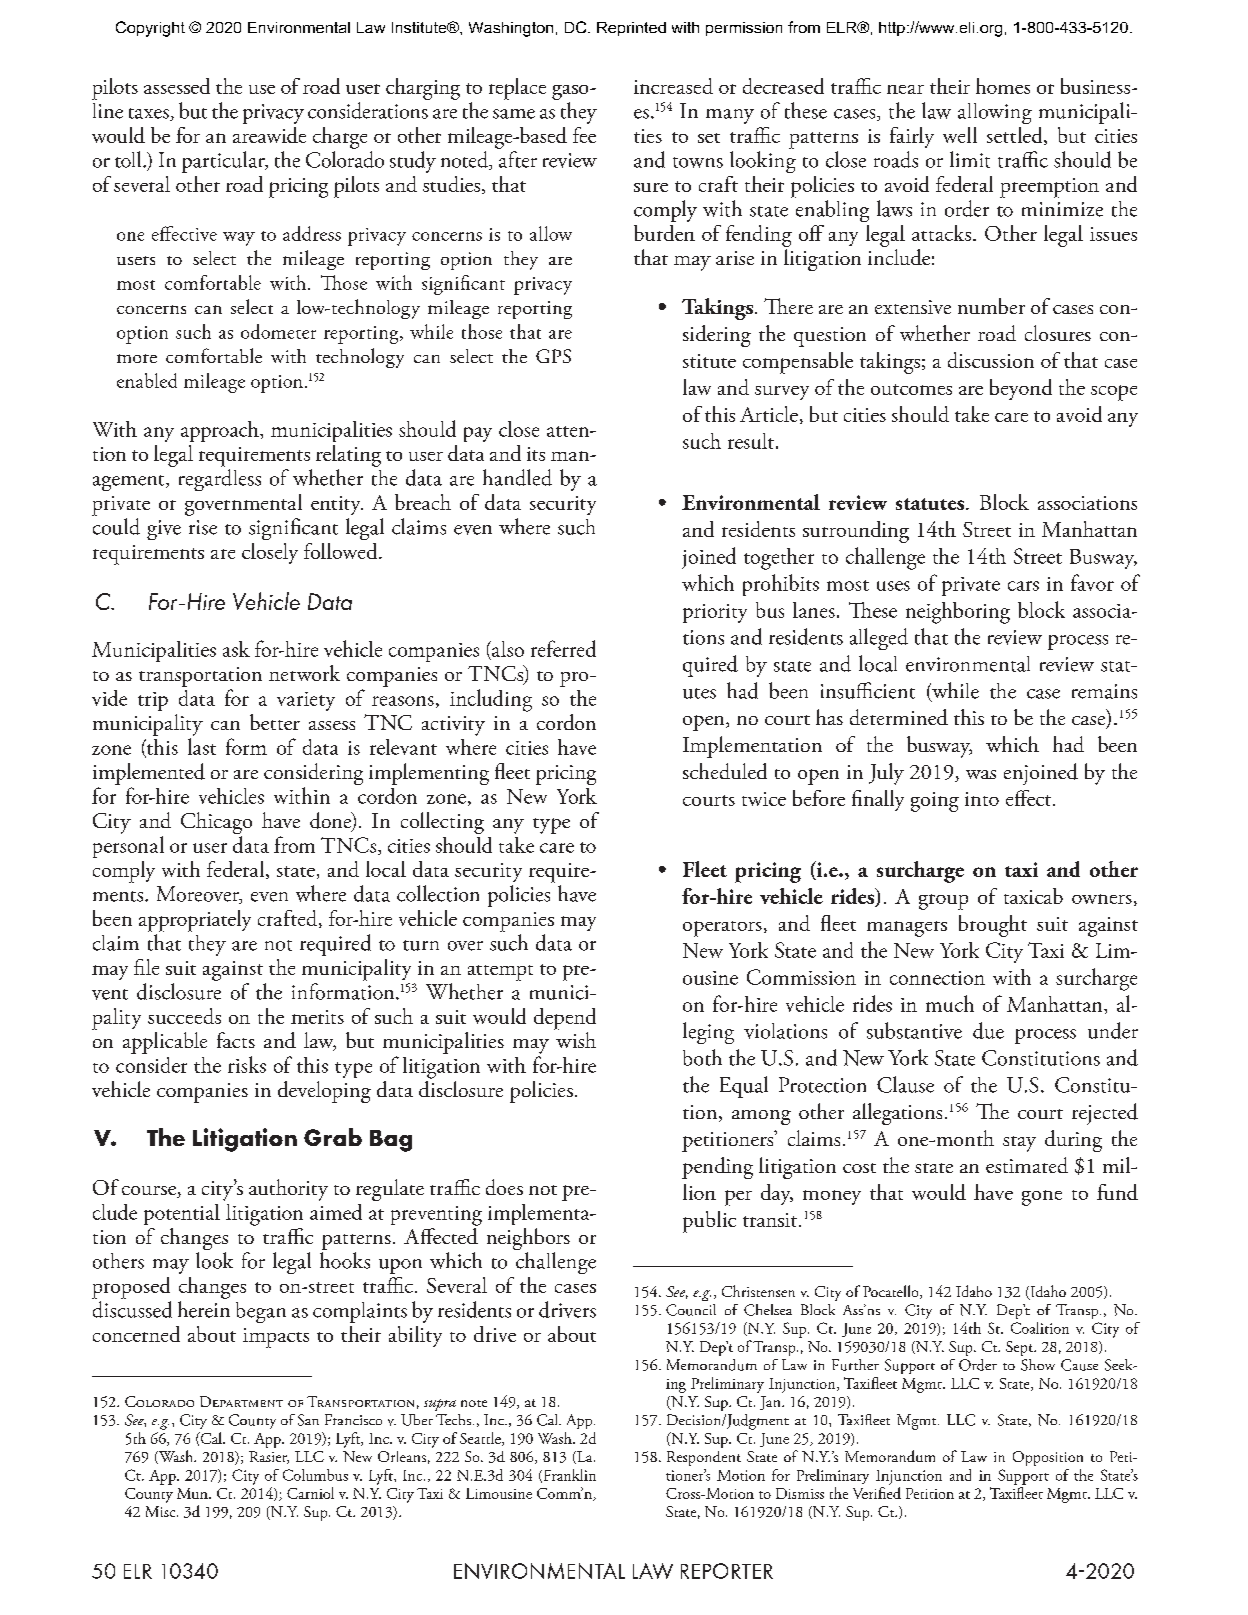 The width and height of the screenshot is (1248, 1615). I want to click on beyond, so click(1021, 389).
